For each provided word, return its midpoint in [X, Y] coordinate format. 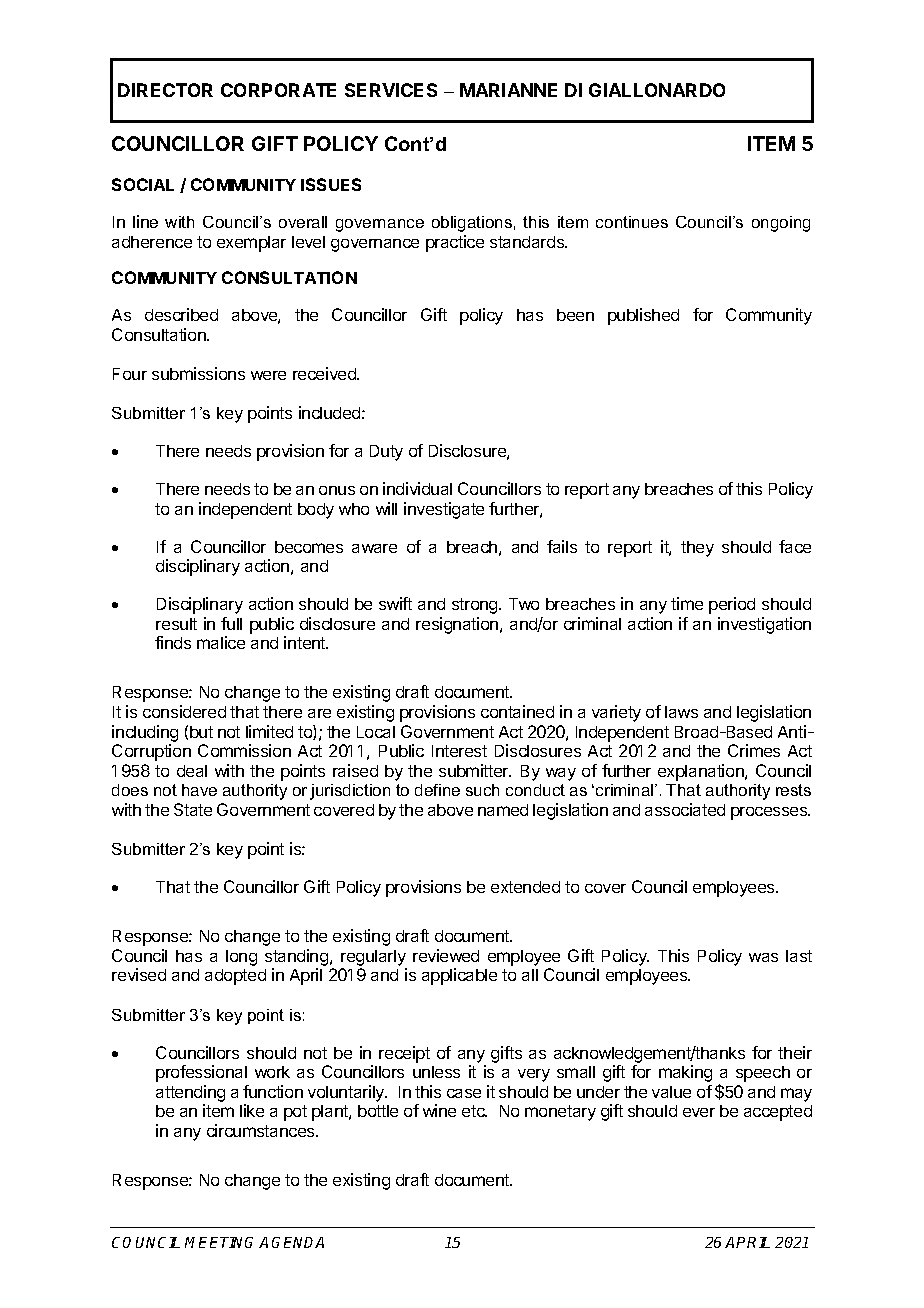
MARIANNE [508, 90]
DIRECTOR [165, 90]
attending [190, 1093]
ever [699, 1112]
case [464, 1093]
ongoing [781, 224]
